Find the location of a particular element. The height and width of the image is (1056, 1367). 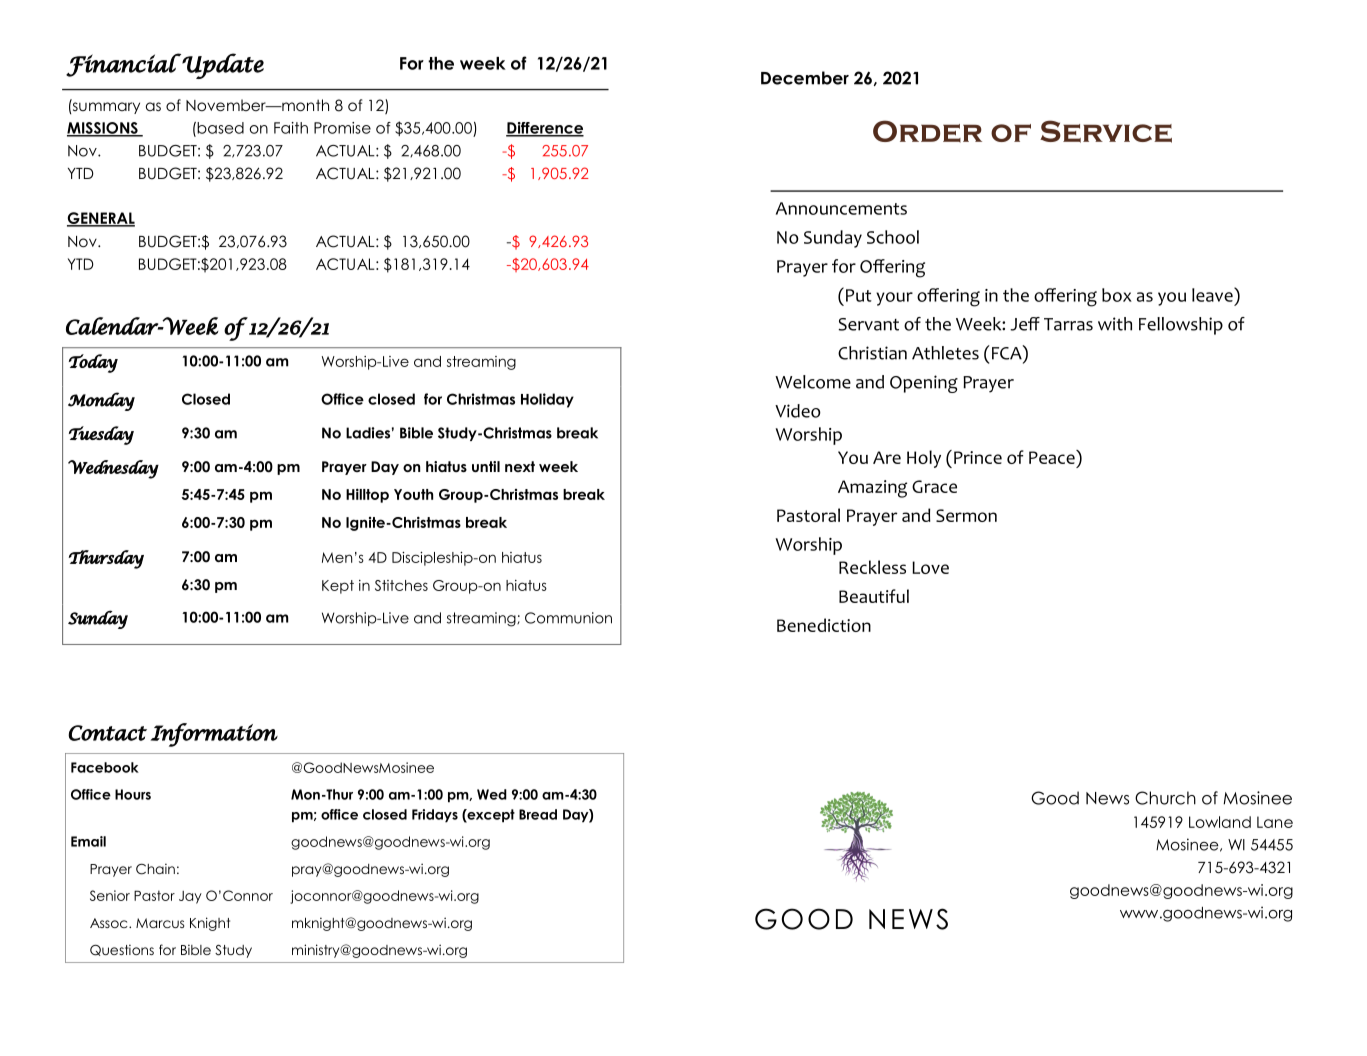

Hilltop is located at coordinates (367, 495).
